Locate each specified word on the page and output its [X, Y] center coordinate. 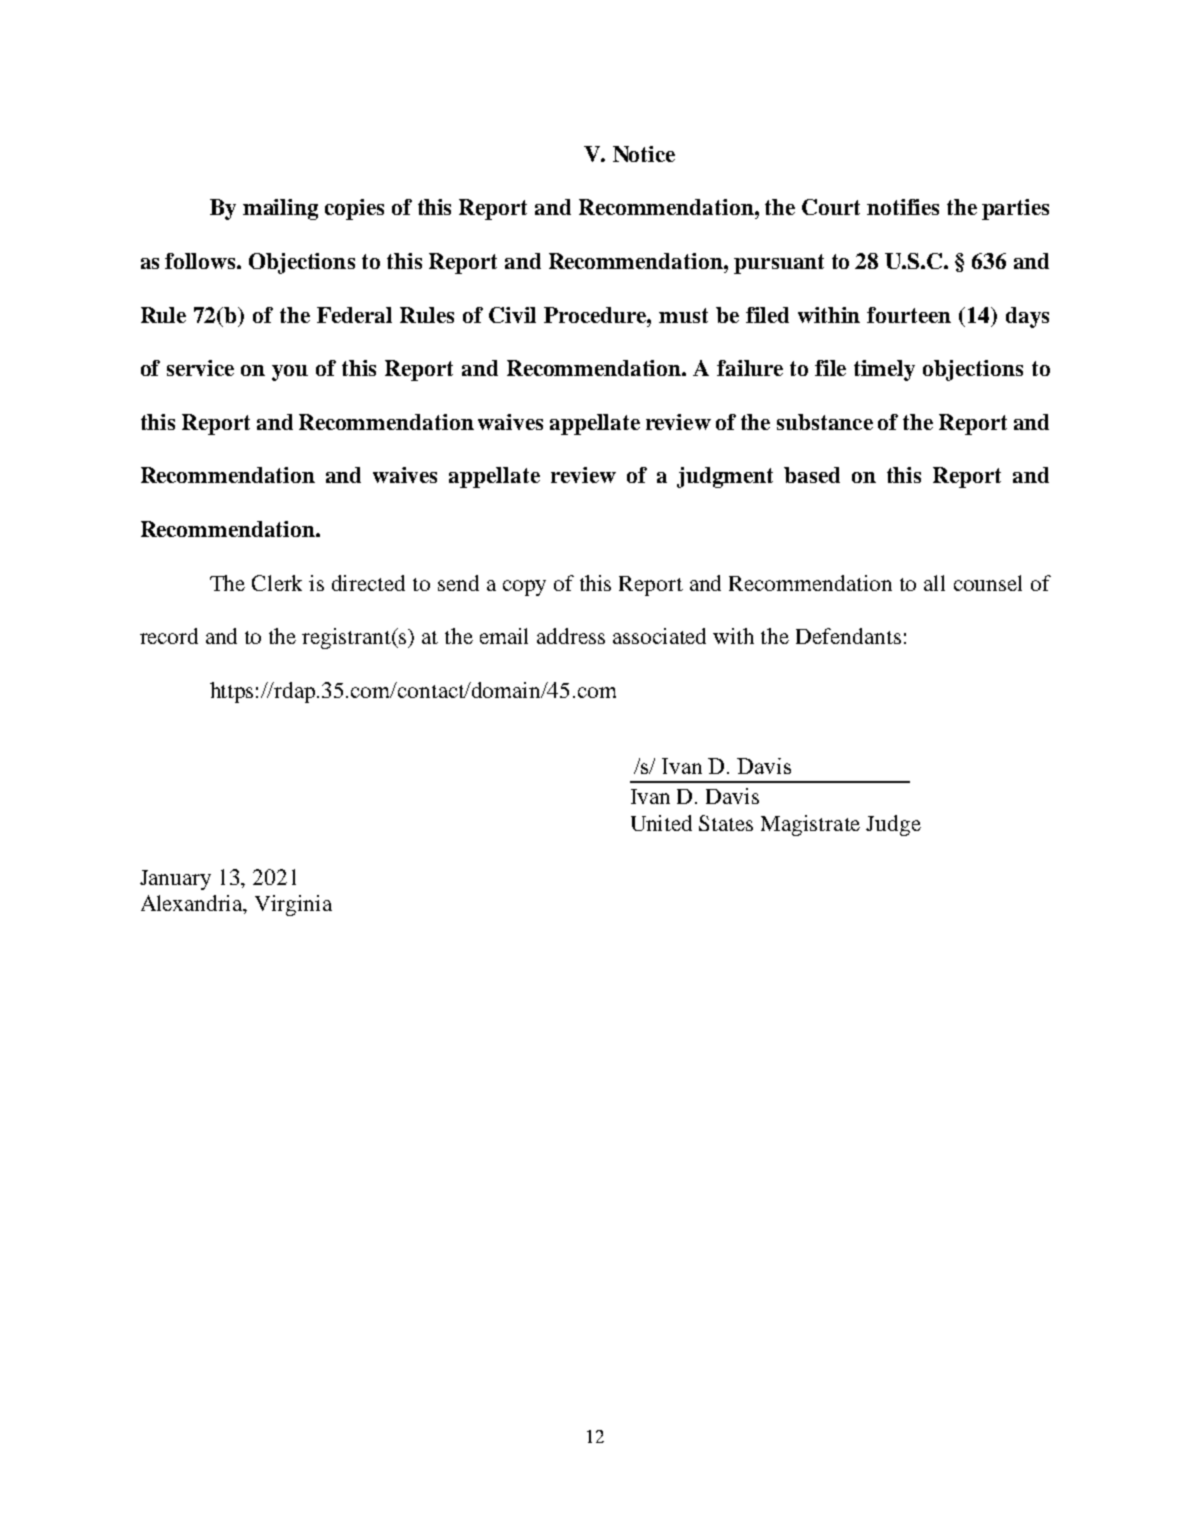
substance [825, 422]
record [169, 636]
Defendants [848, 636]
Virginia [293, 905]
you [290, 373]
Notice [644, 154]
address [571, 636]
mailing [280, 209]
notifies [903, 207]
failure [750, 368]
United [661, 823]
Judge [893, 825]
